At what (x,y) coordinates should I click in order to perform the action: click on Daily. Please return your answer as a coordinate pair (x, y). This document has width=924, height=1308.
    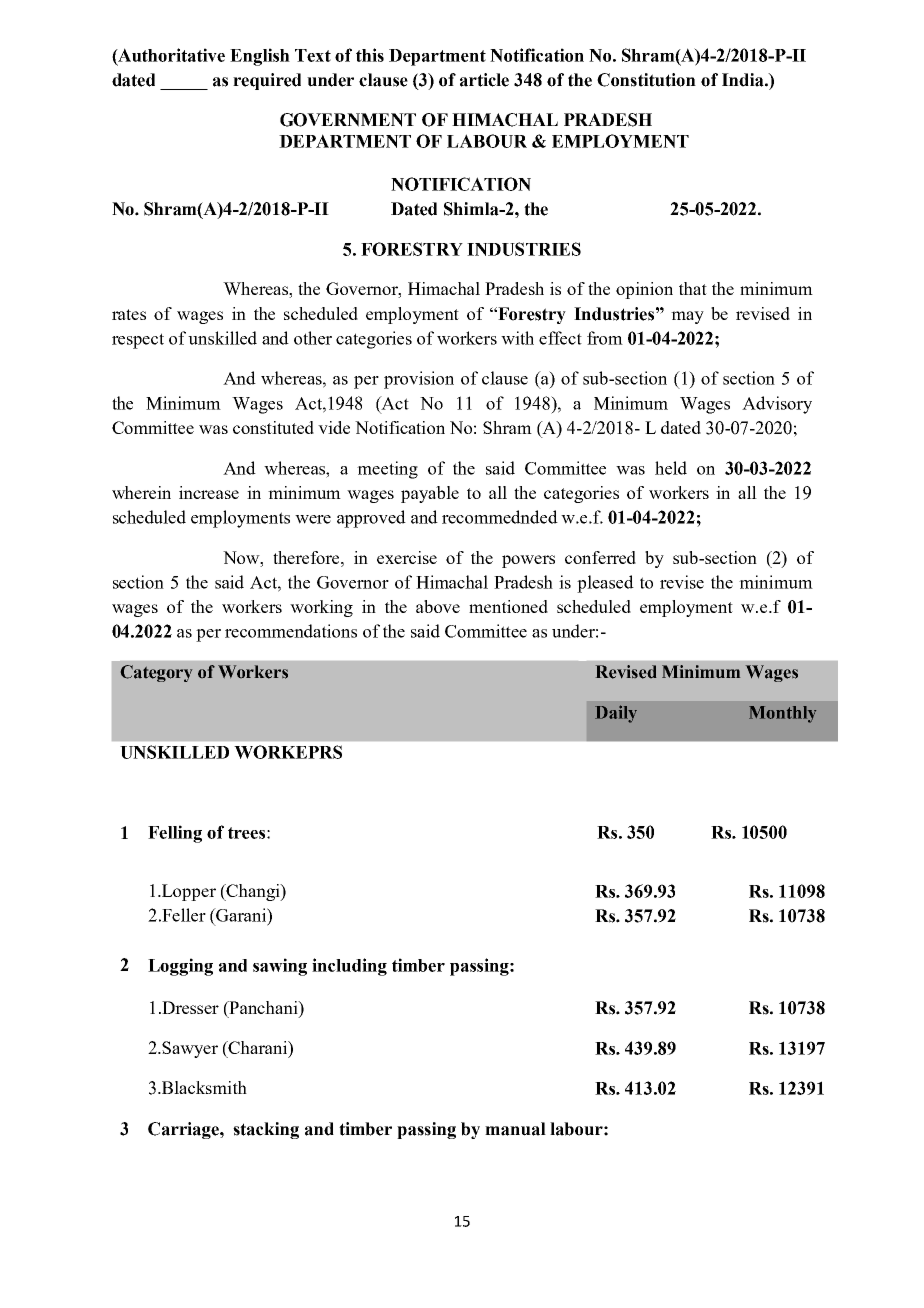
    Looking at the image, I should click on (616, 714).
